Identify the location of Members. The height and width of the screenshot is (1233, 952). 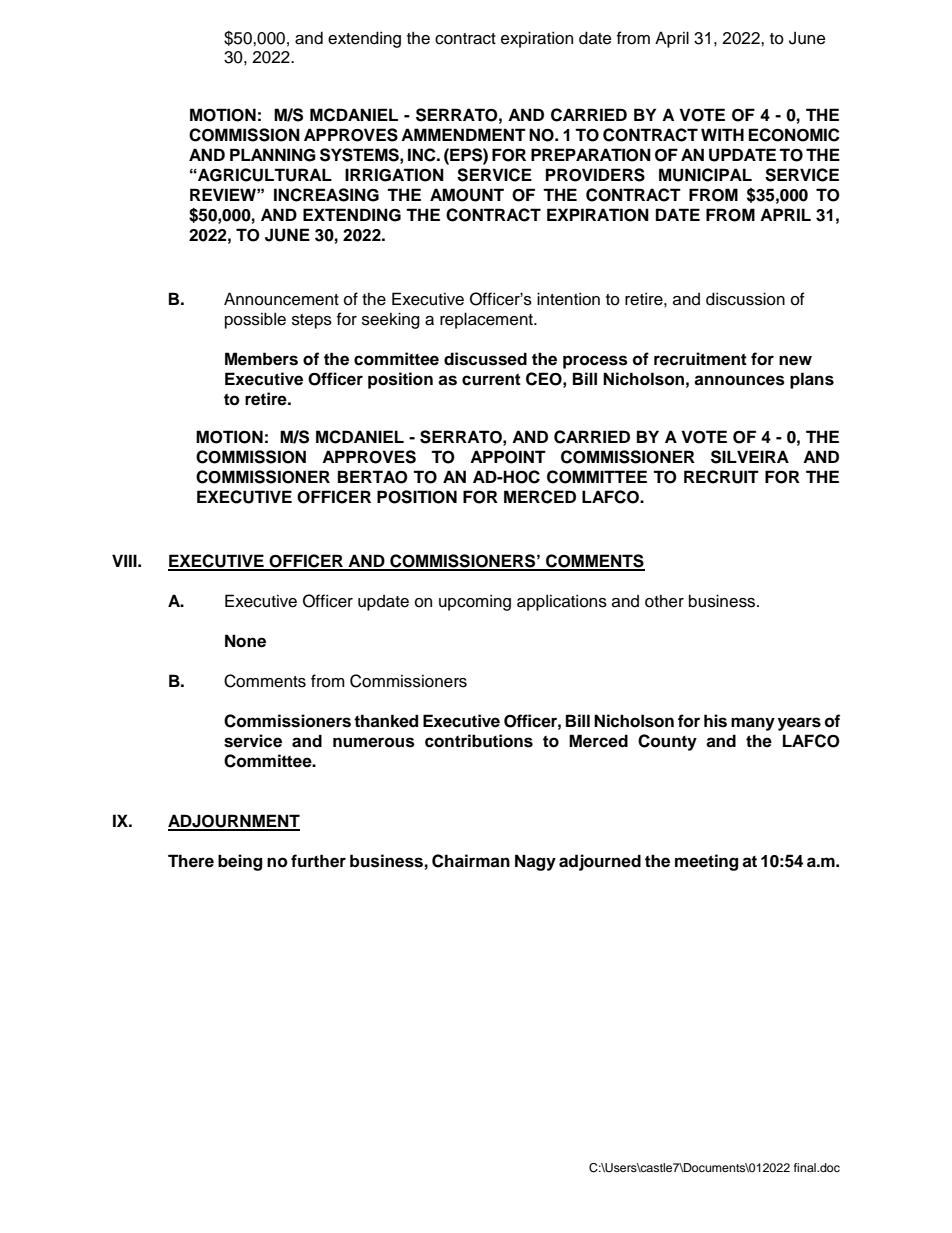
(261, 359).
